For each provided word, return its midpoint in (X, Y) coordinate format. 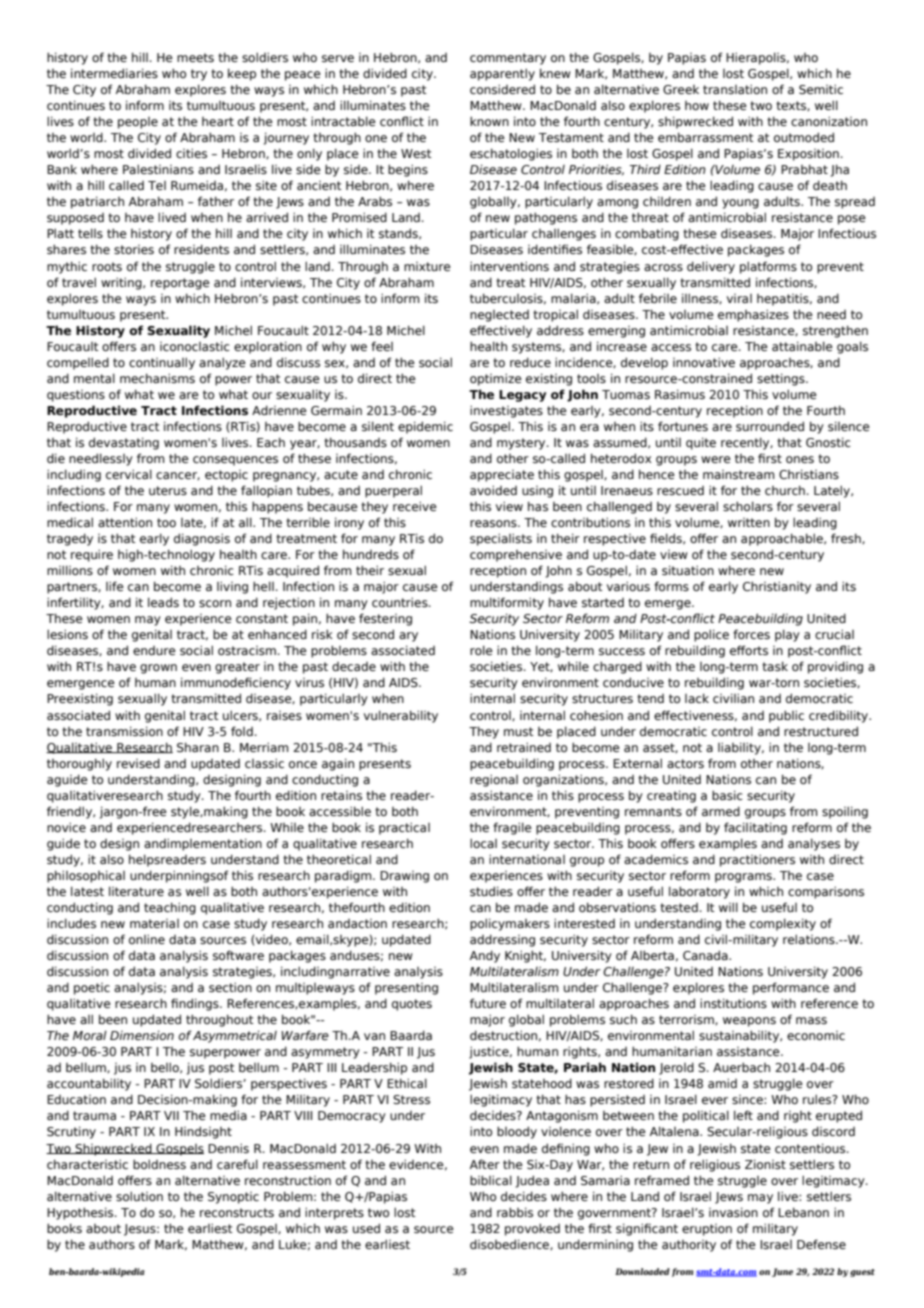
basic (727, 795)
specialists (501, 539)
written (749, 522)
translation (735, 89)
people (138, 123)
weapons (749, 1022)
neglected (499, 316)
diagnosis (202, 539)
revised (138, 763)
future (488, 1003)
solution (139, 1196)
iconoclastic (195, 346)
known (489, 121)
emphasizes (753, 315)
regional (494, 780)
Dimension (142, 1035)
